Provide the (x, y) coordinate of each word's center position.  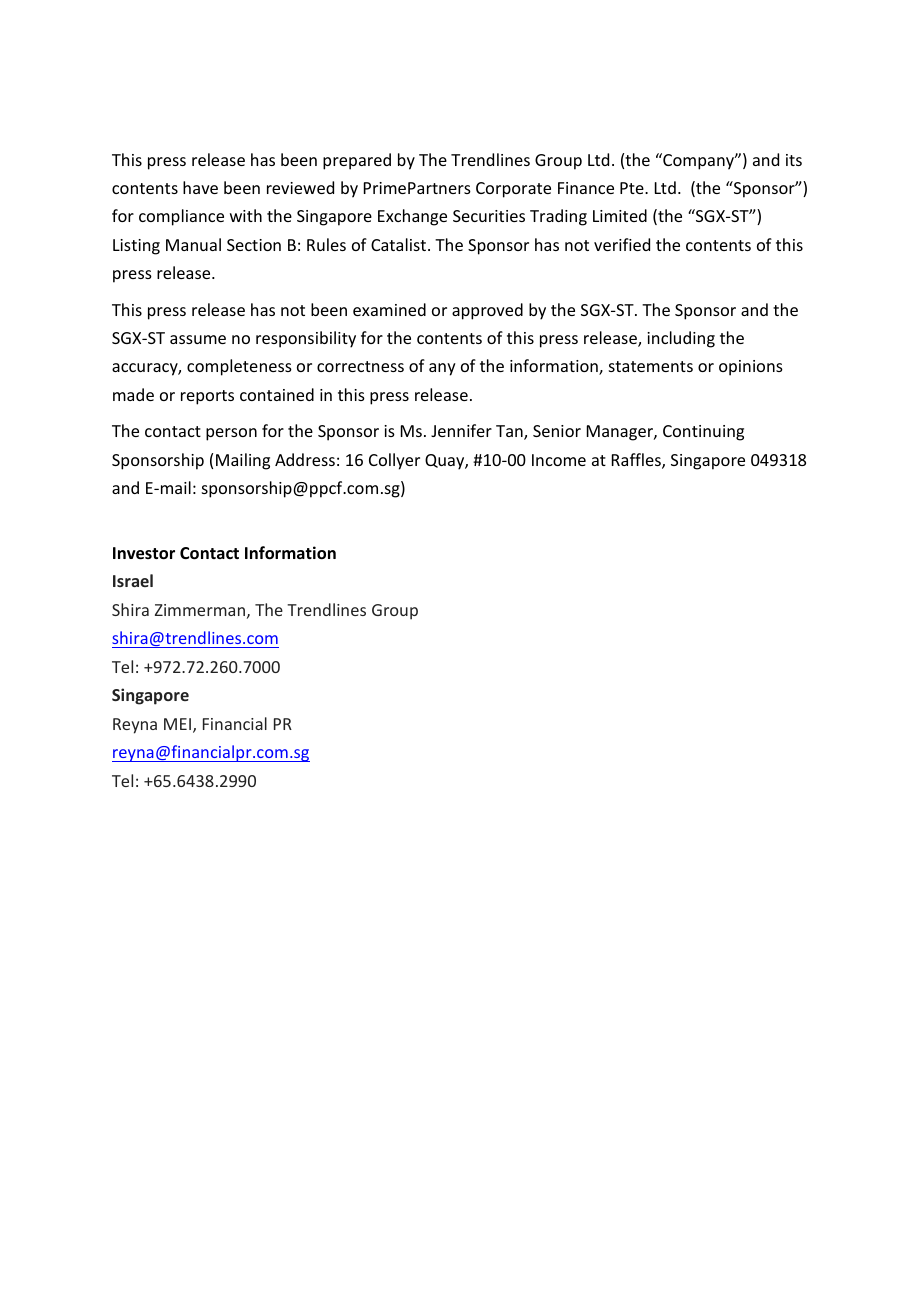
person (231, 434)
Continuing (703, 433)
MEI (177, 724)
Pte (633, 188)
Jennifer (461, 430)
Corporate (513, 190)
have (200, 187)
